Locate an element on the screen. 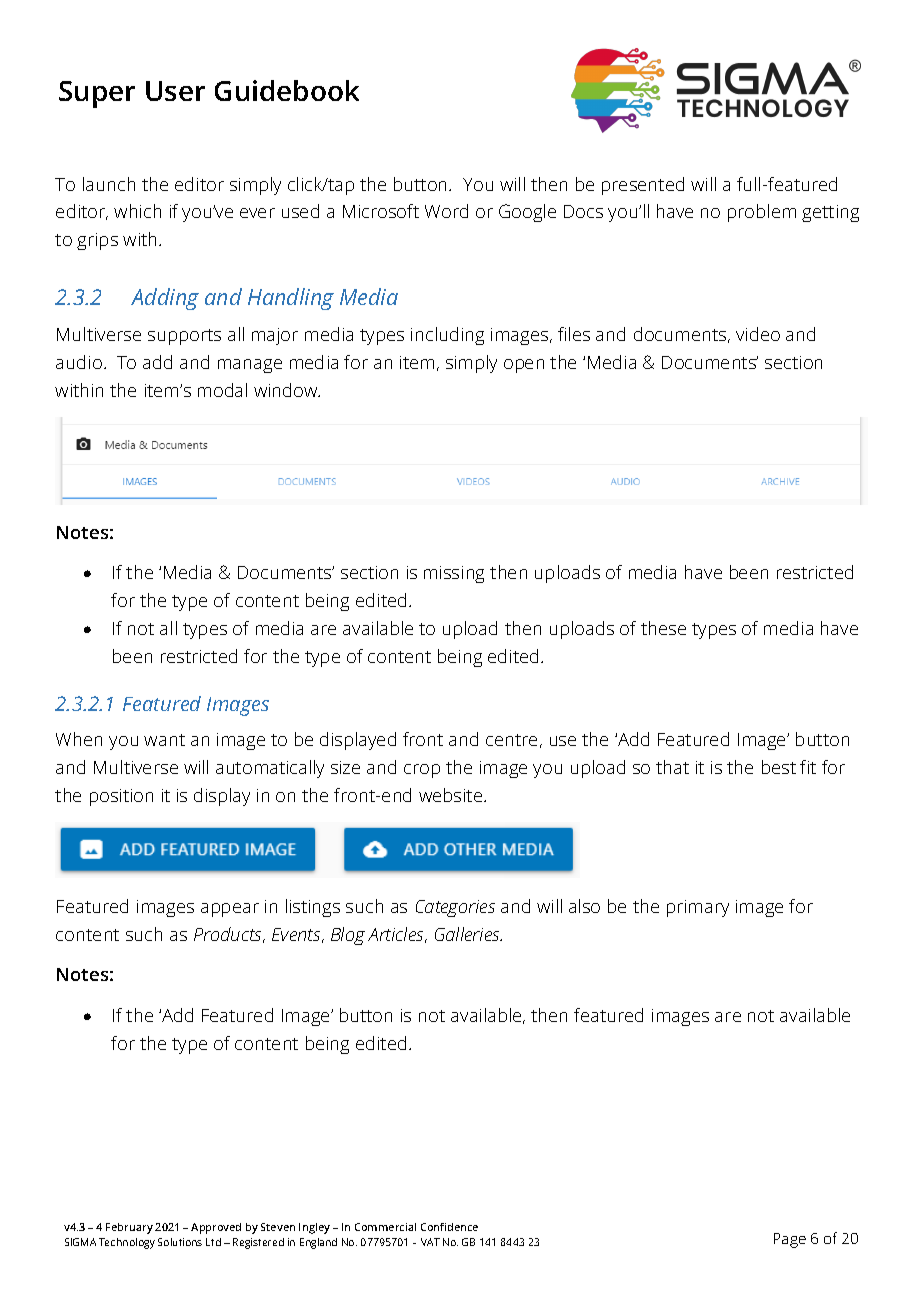 This screenshot has width=924, height=1307. modal is located at coordinates (222, 390).
